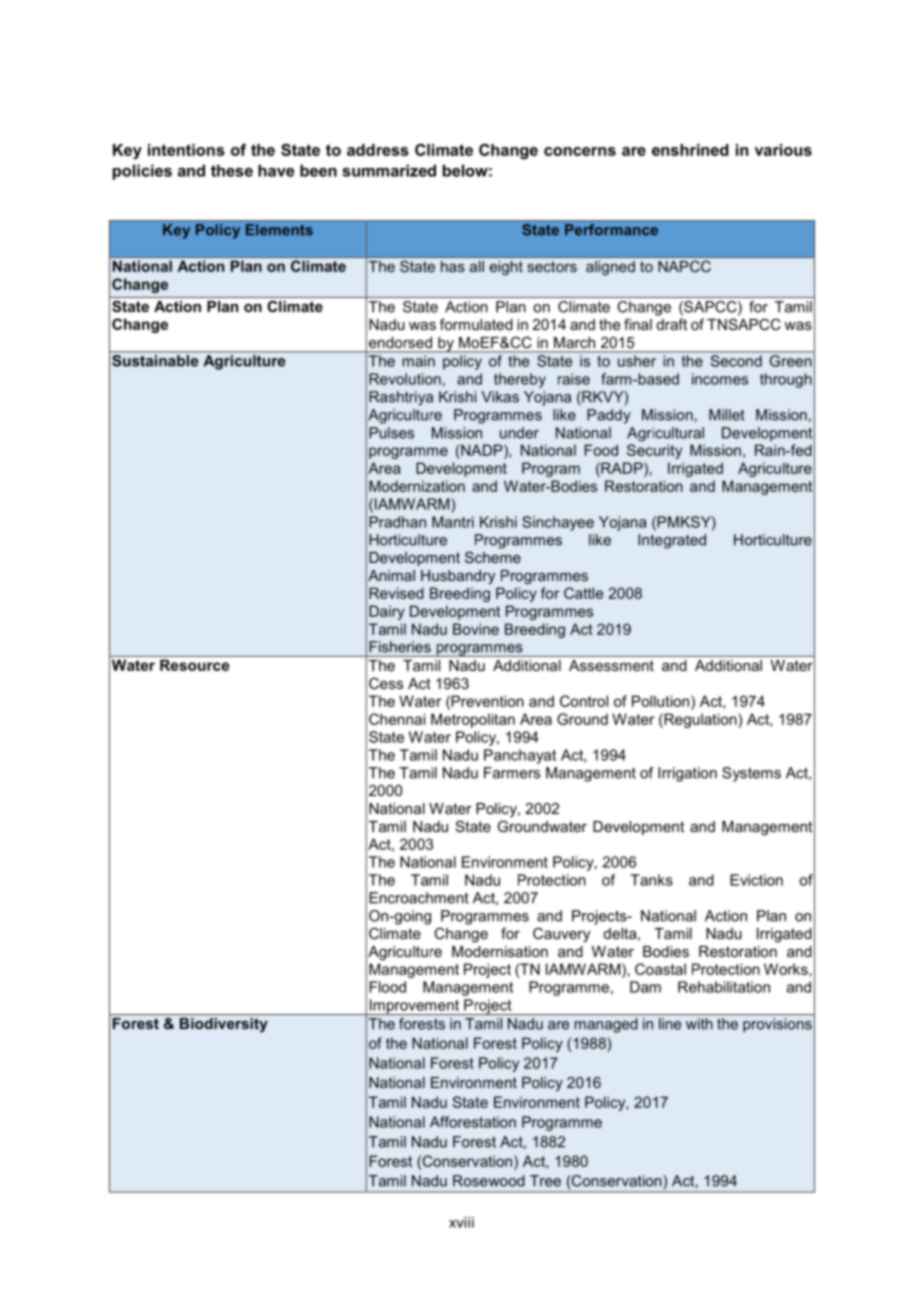 Image resolution: width=924 pixels, height=1308 pixels. I want to click on Resource, so click(194, 665).
